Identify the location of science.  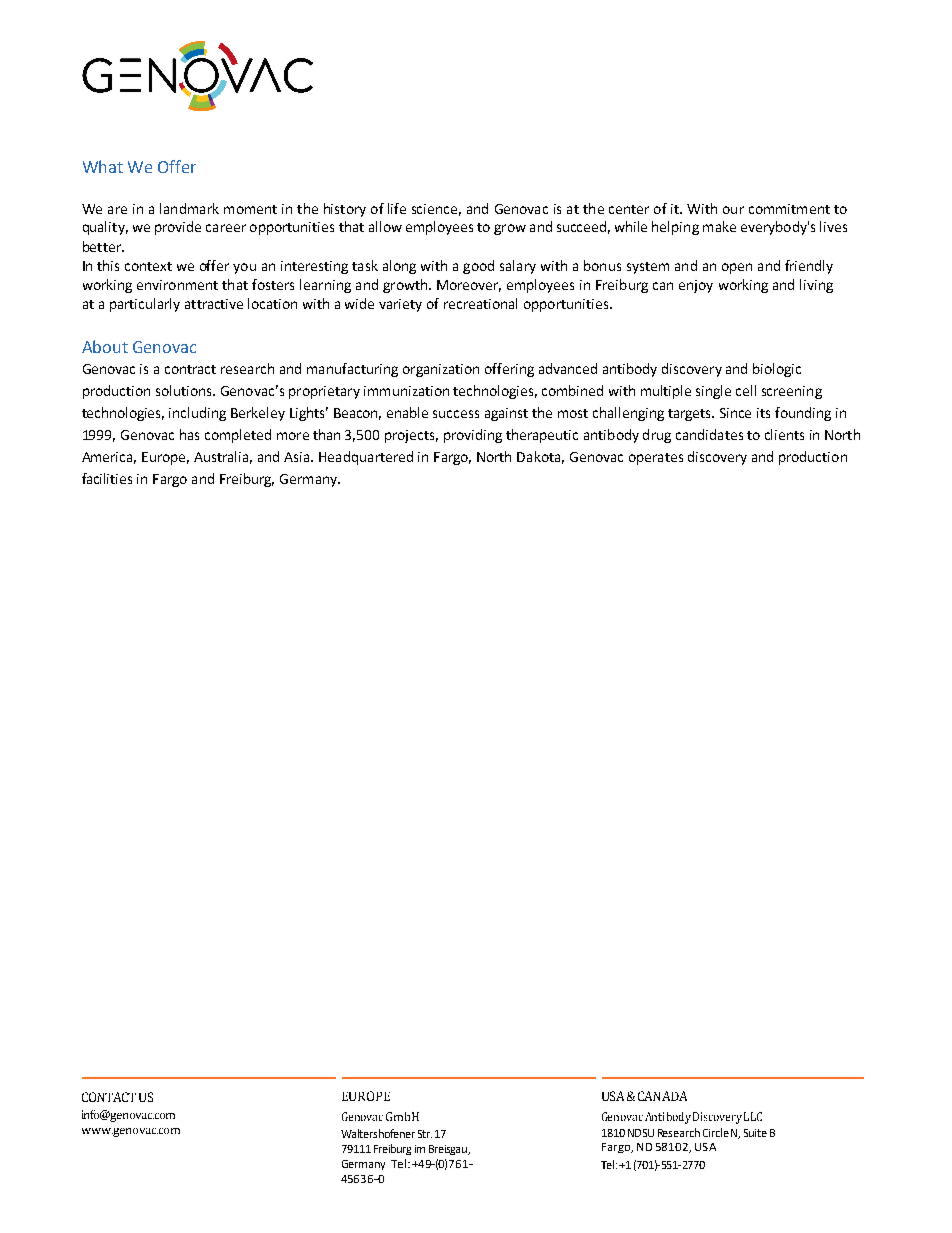
(434, 209).
